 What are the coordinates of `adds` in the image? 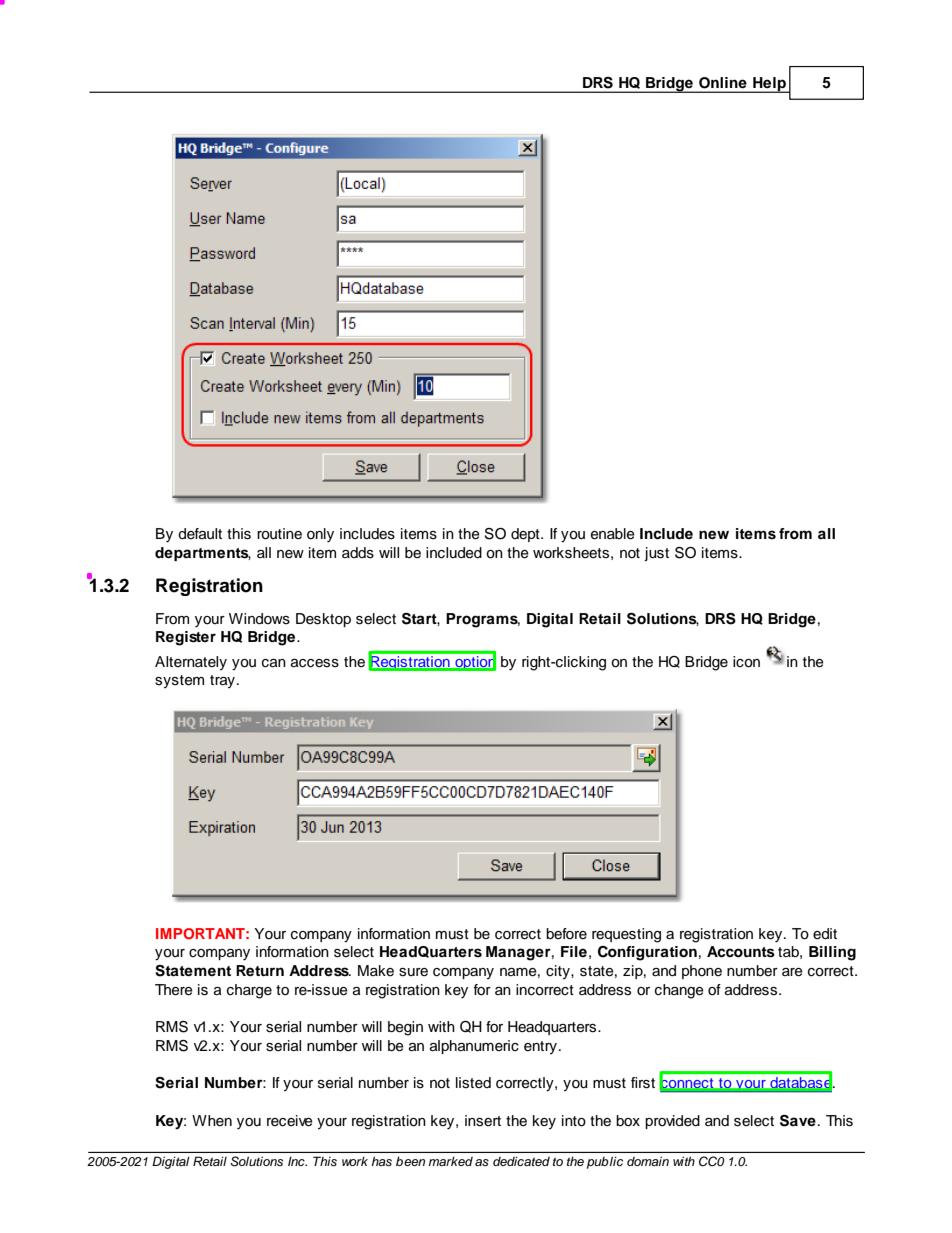 It's located at (358, 553).
